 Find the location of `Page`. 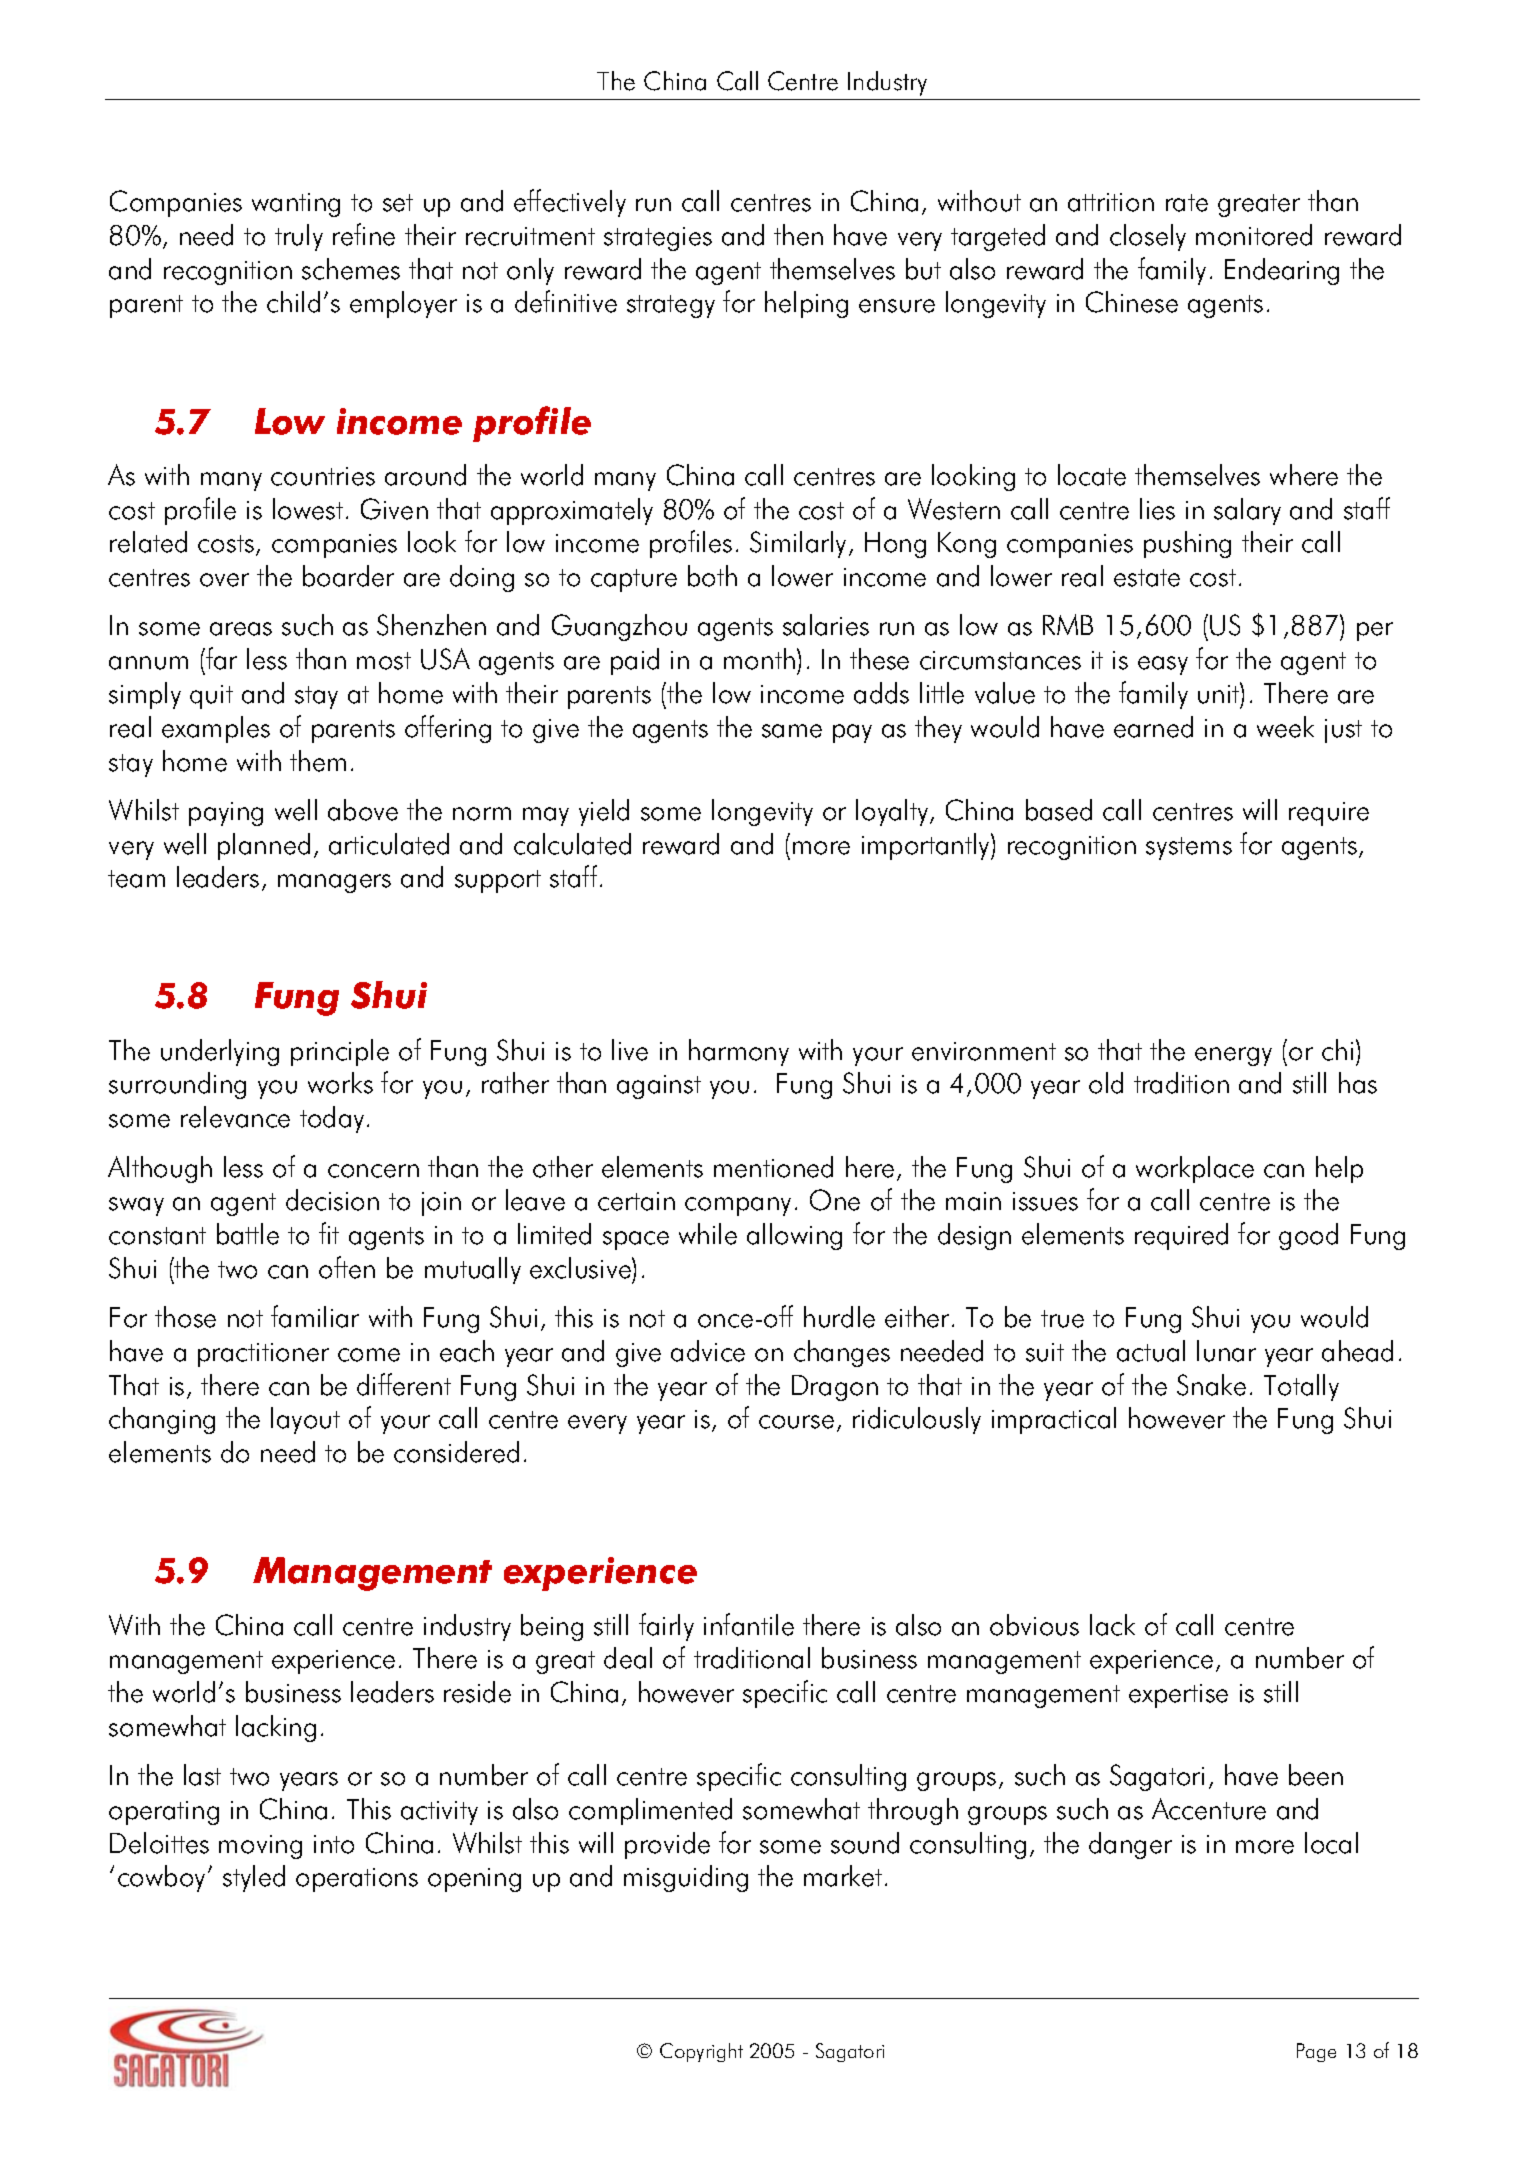

Page is located at coordinates (1316, 2052).
